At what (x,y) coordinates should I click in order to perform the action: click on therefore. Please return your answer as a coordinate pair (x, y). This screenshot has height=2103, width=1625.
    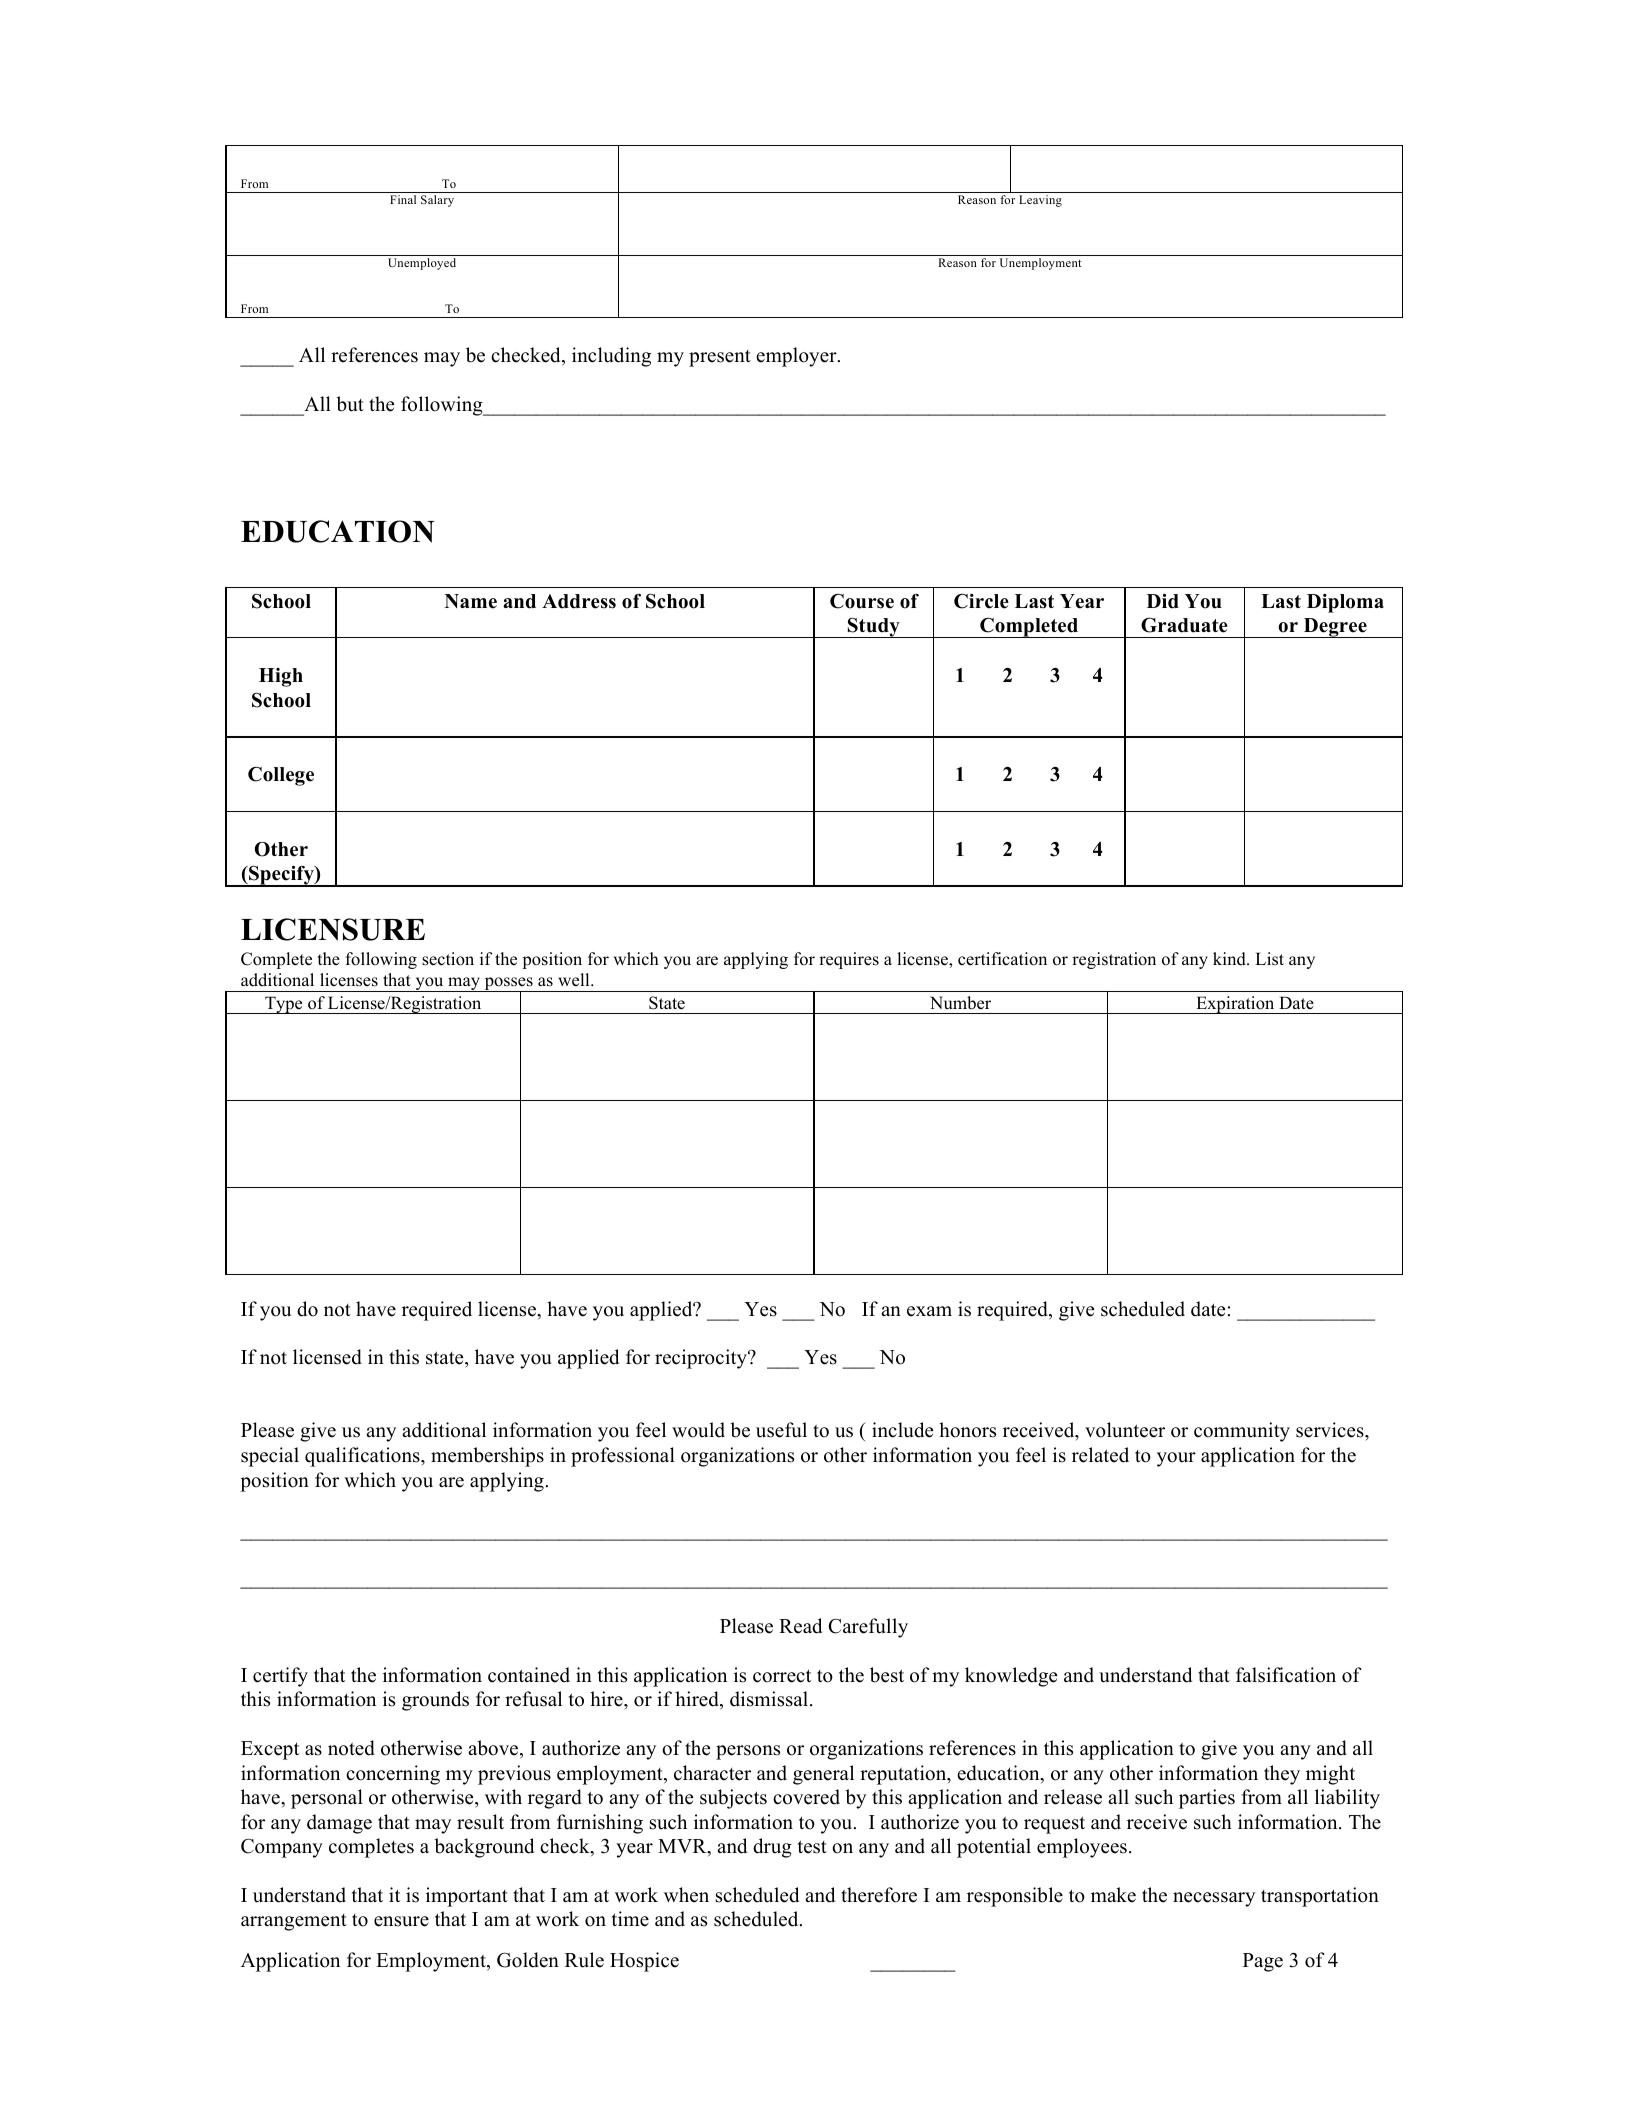
    Looking at the image, I should click on (879, 1895).
